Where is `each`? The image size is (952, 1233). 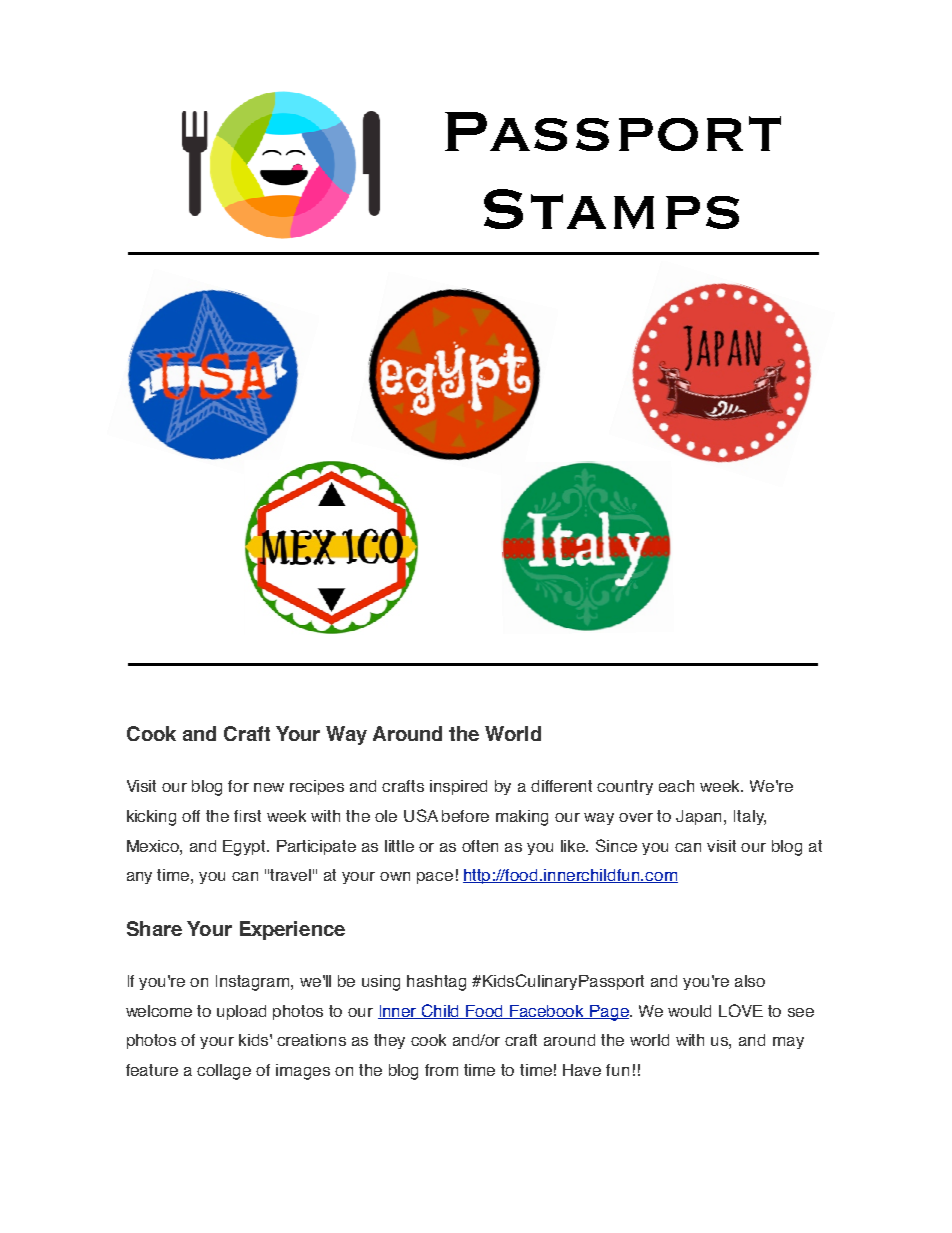 each is located at coordinates (676, 786).
